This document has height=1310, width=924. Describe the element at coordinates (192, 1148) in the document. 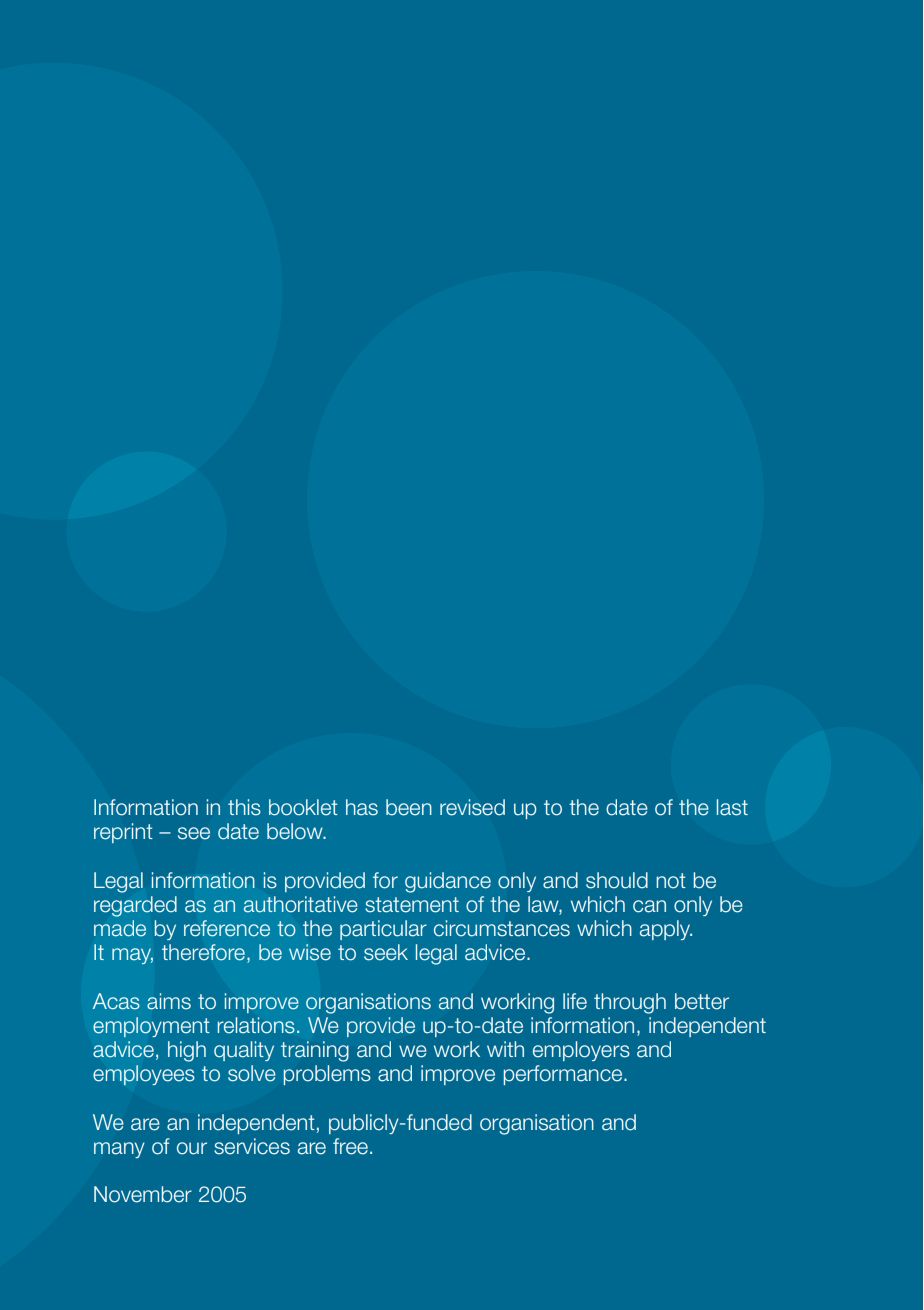

I see `our` at that location.
